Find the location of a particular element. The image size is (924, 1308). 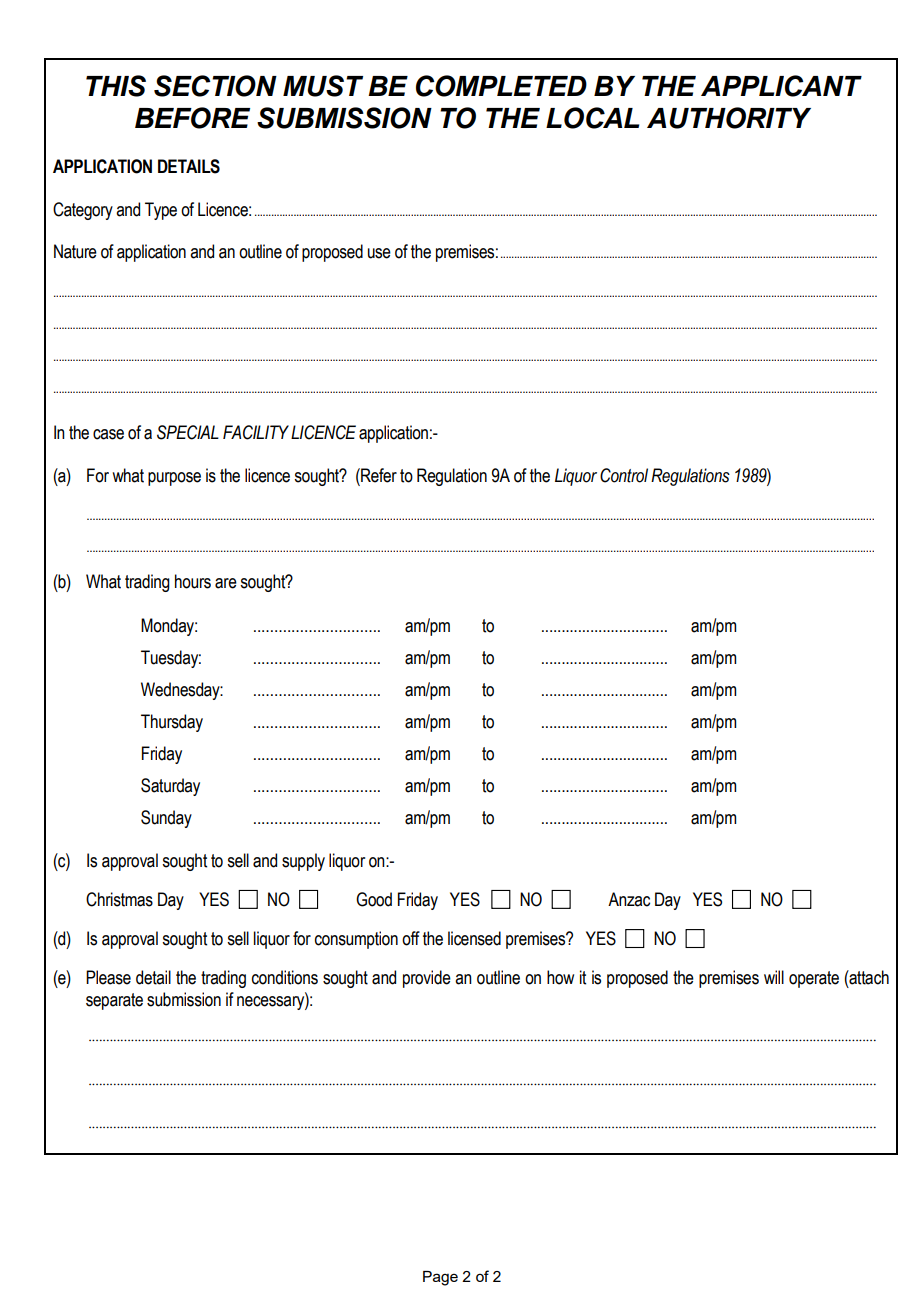

provide is located at coordinates (427, 979).
